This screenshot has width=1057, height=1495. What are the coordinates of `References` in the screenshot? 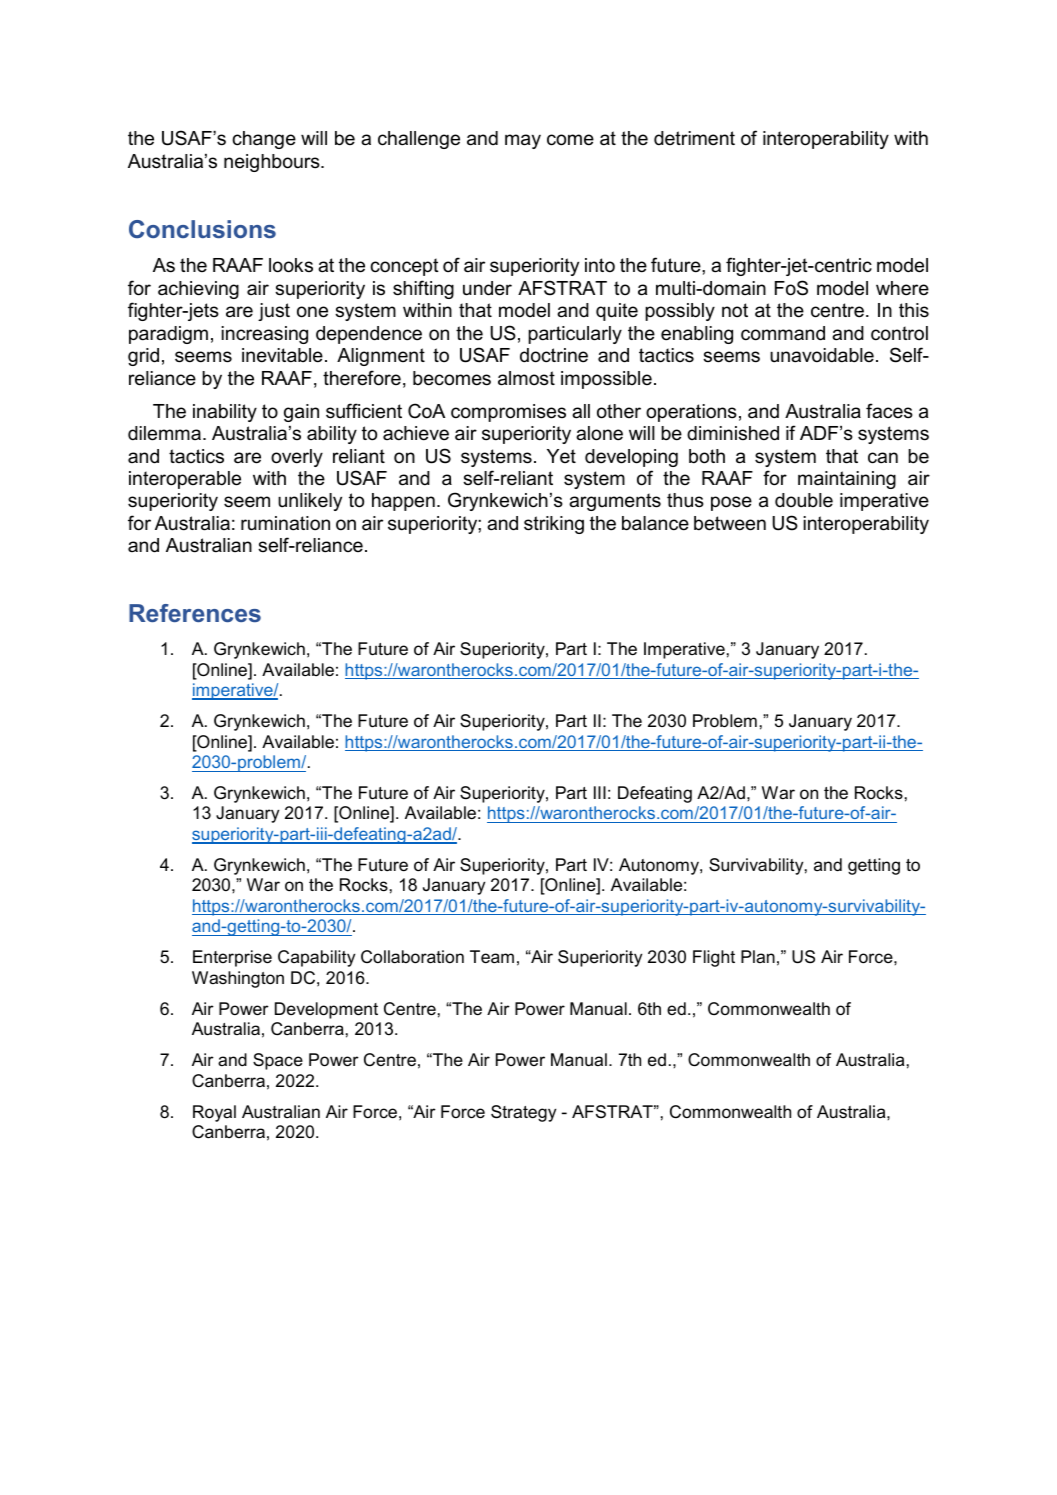 It's located at (195, 613).
